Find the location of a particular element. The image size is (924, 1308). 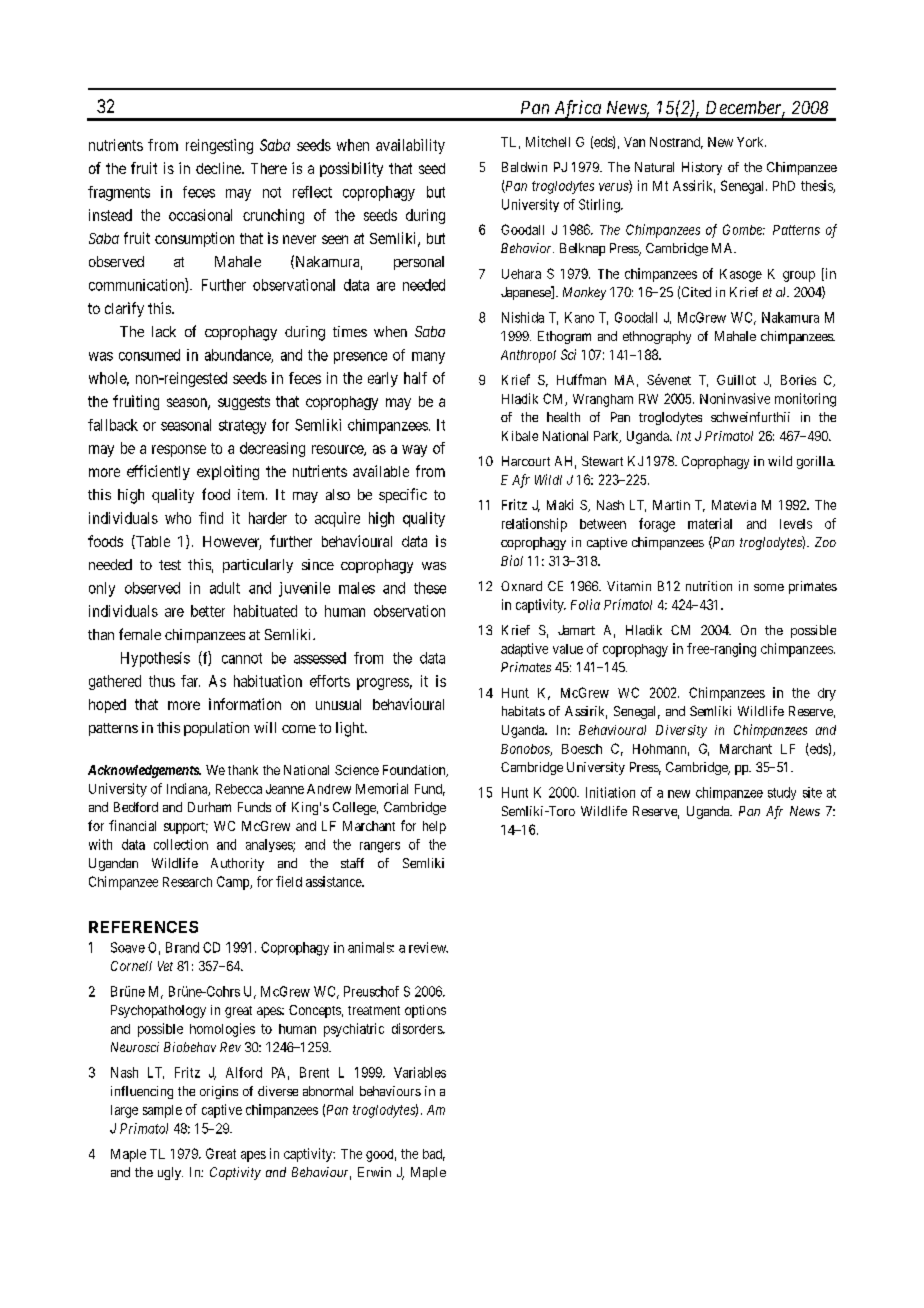

York is located at coordinates (751, 142).
